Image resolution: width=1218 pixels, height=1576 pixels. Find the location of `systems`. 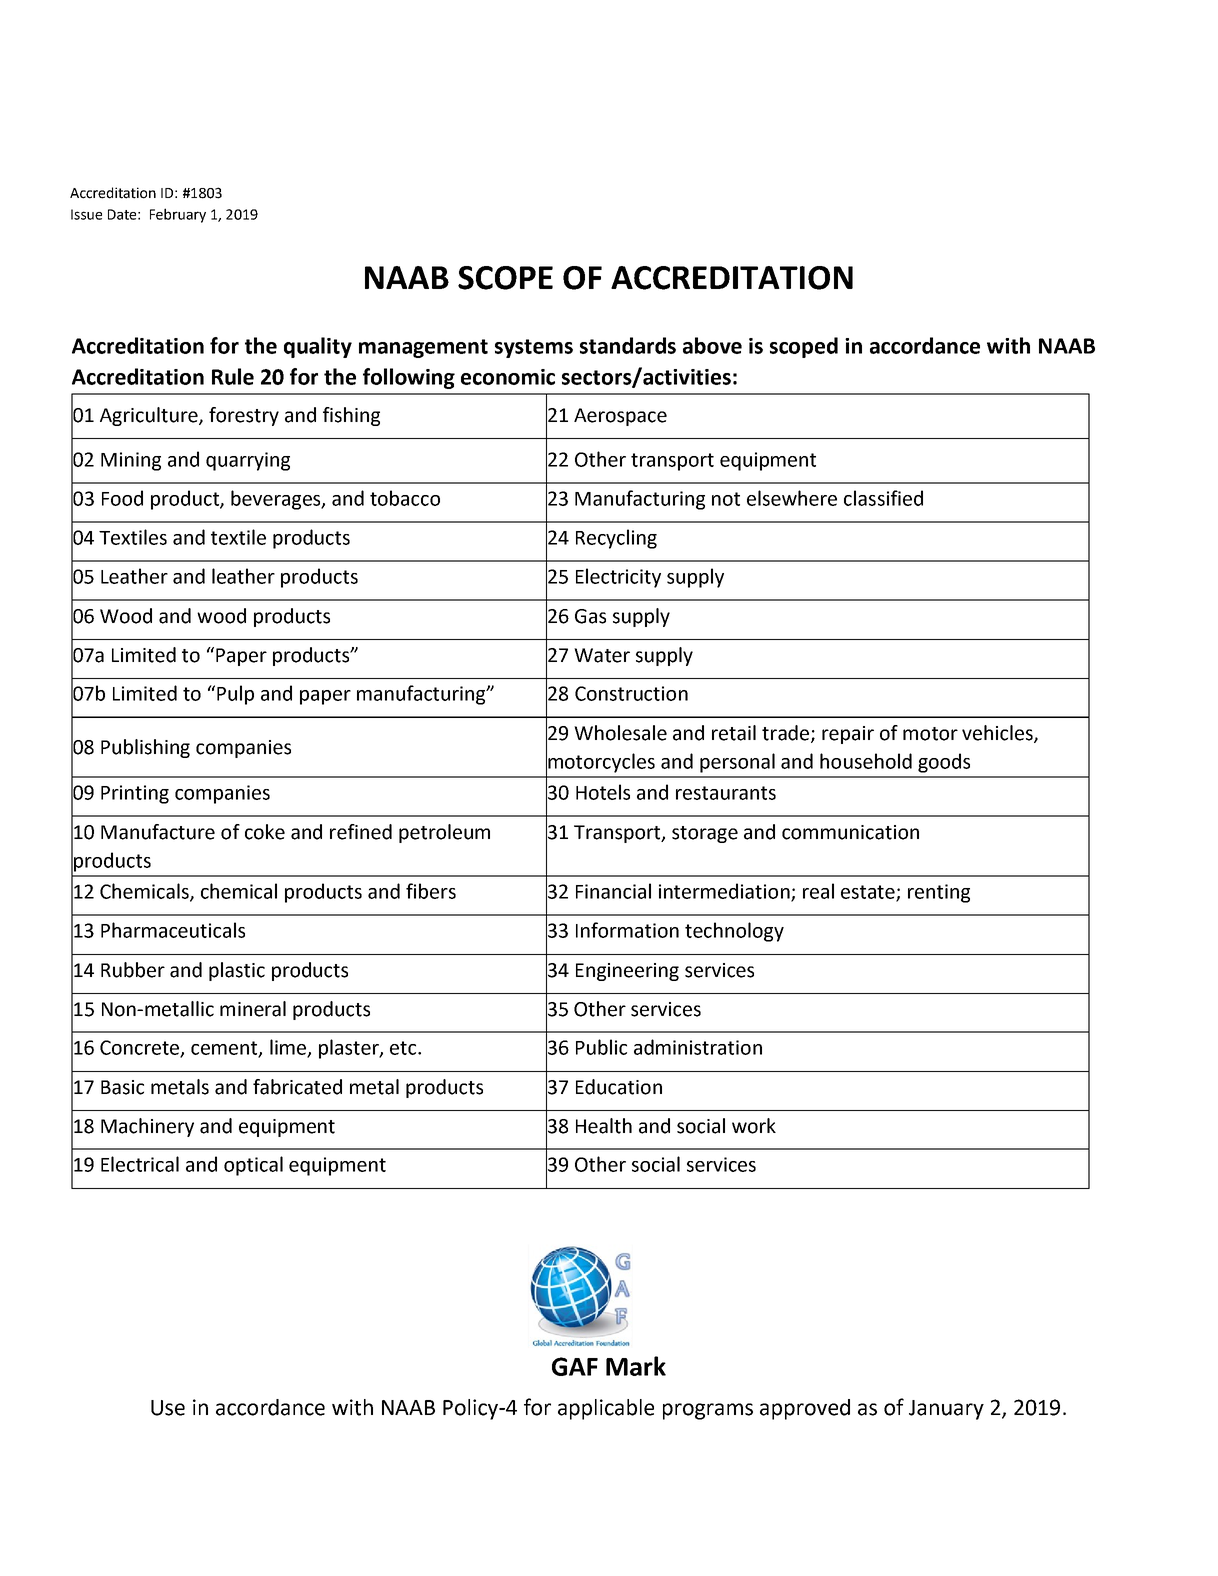

systems is located at coordinates (534, 348).
